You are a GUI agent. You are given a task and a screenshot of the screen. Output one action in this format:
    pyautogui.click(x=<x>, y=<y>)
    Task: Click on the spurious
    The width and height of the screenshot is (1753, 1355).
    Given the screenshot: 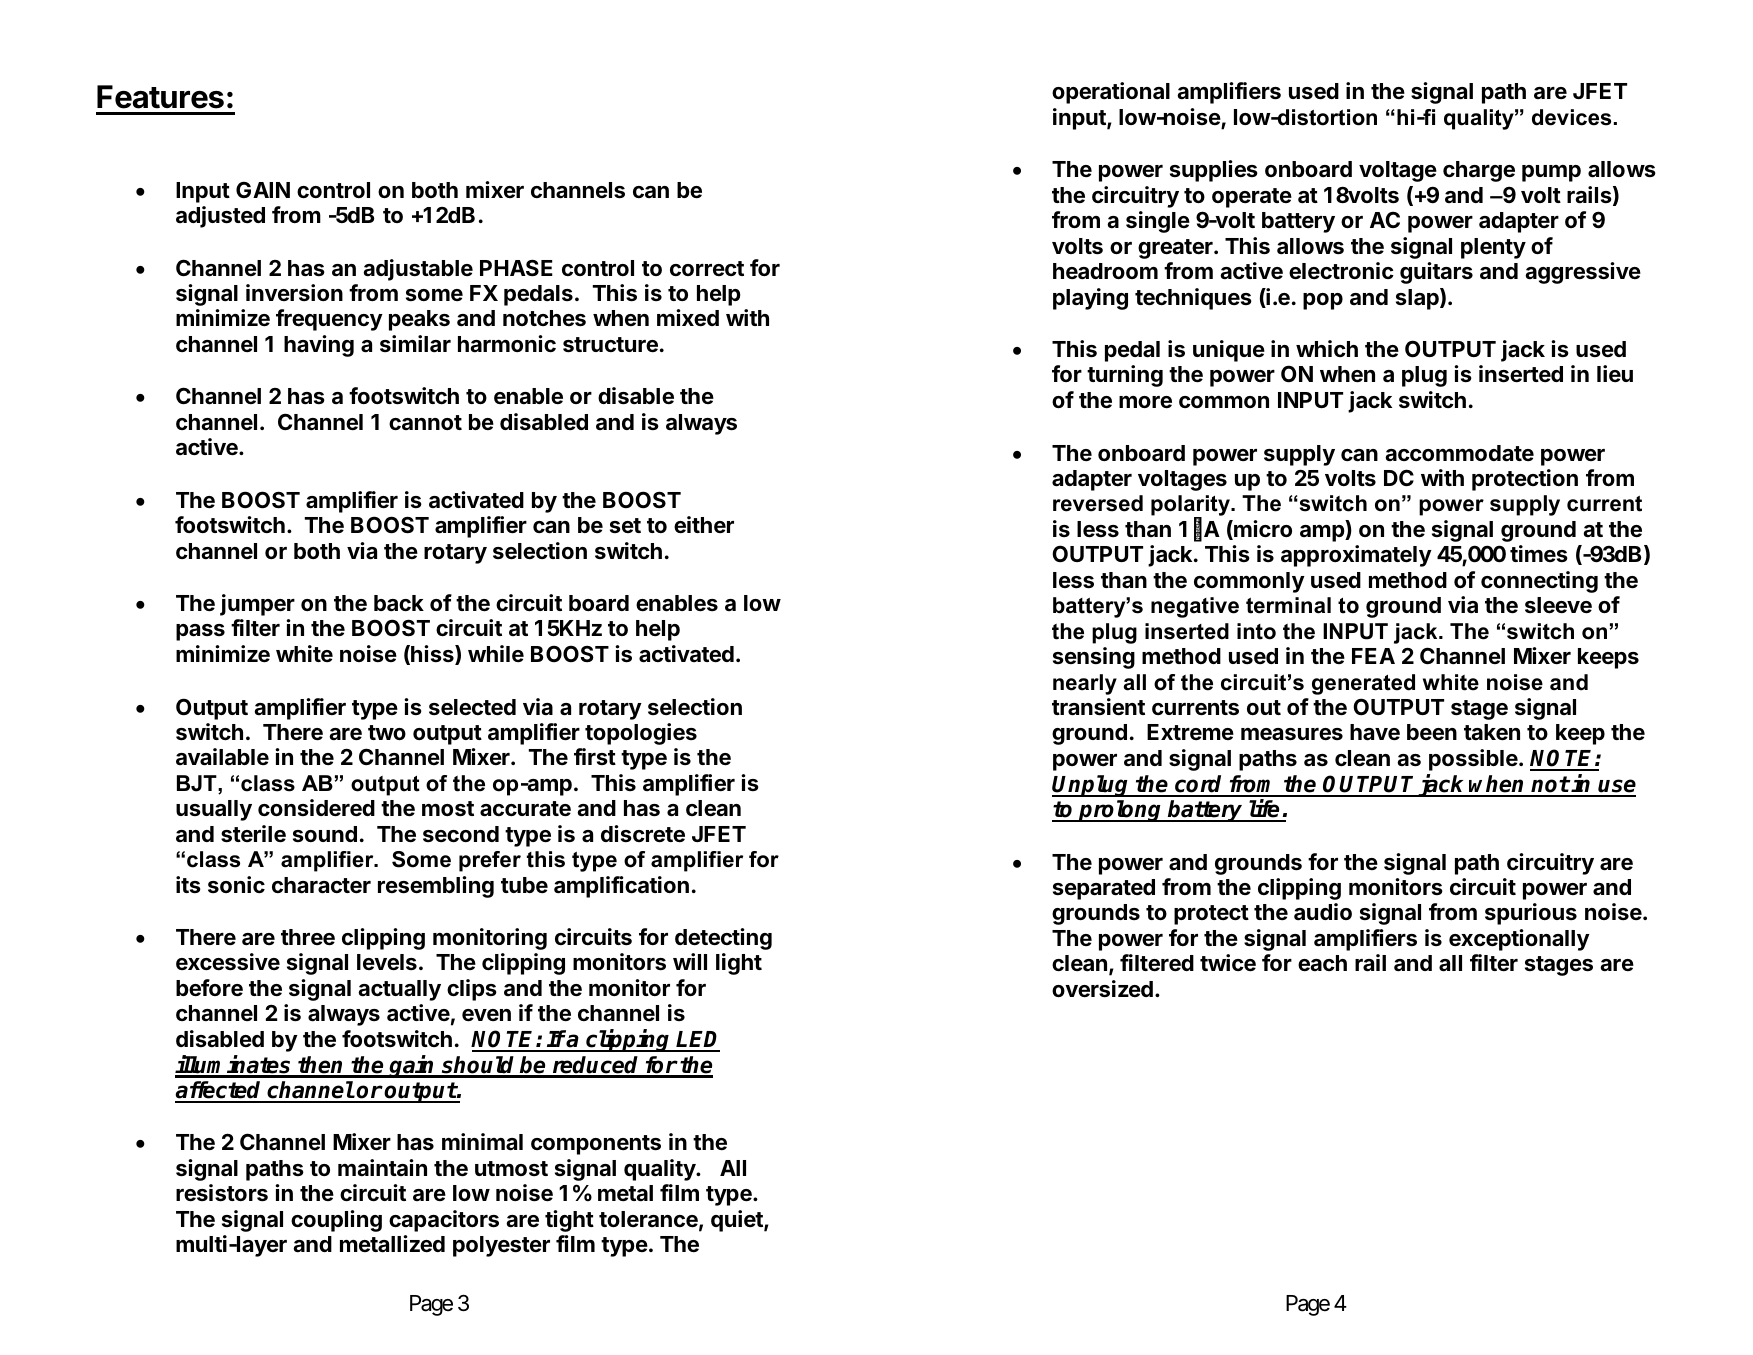 What is the action you would take?
    pyautogui.click(x=1531, y=914)
